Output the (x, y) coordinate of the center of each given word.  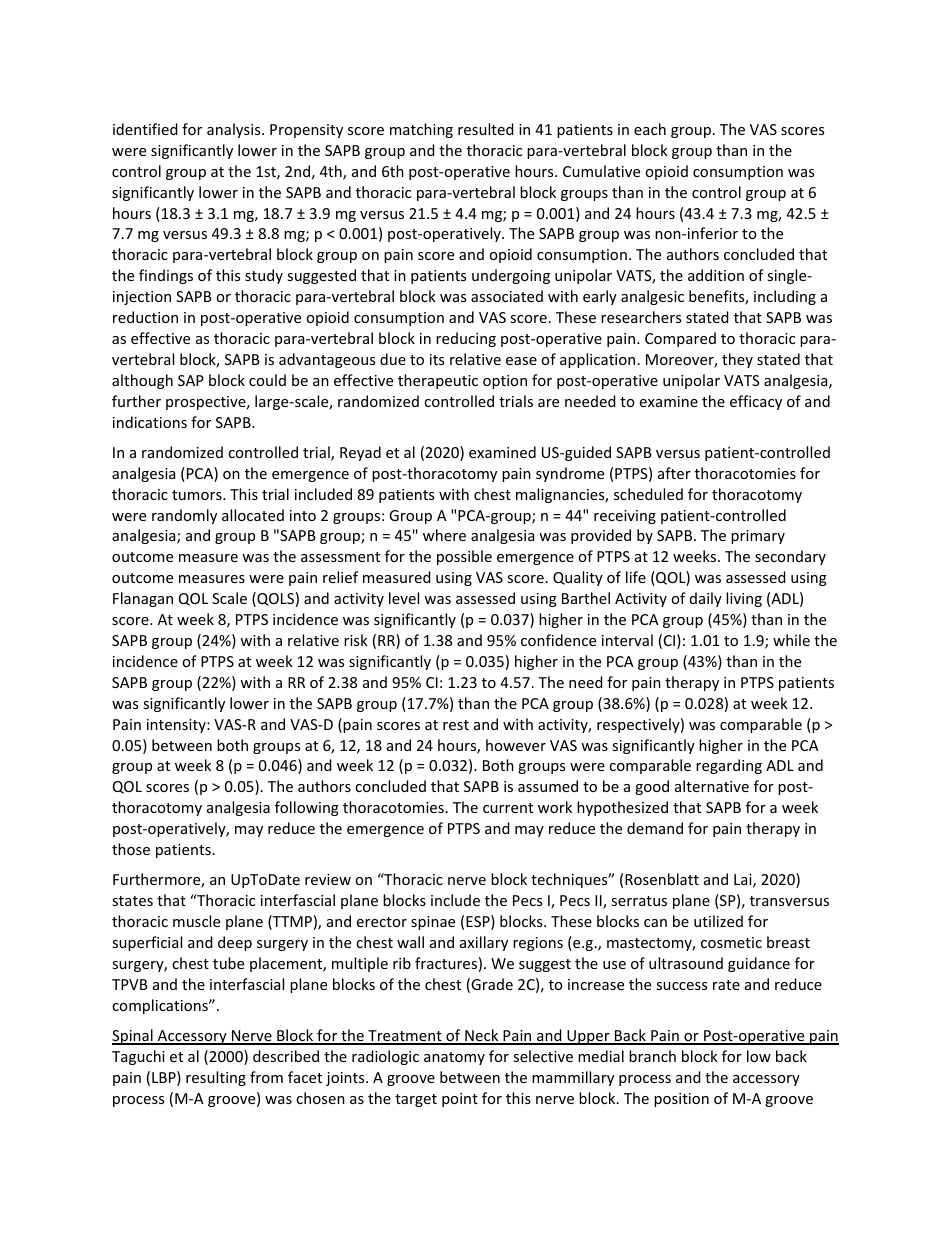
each (650, 129)
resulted (486, 129)
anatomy (454, 1058)
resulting (216, 1078)
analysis (235, 130)
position (681, 1100)
